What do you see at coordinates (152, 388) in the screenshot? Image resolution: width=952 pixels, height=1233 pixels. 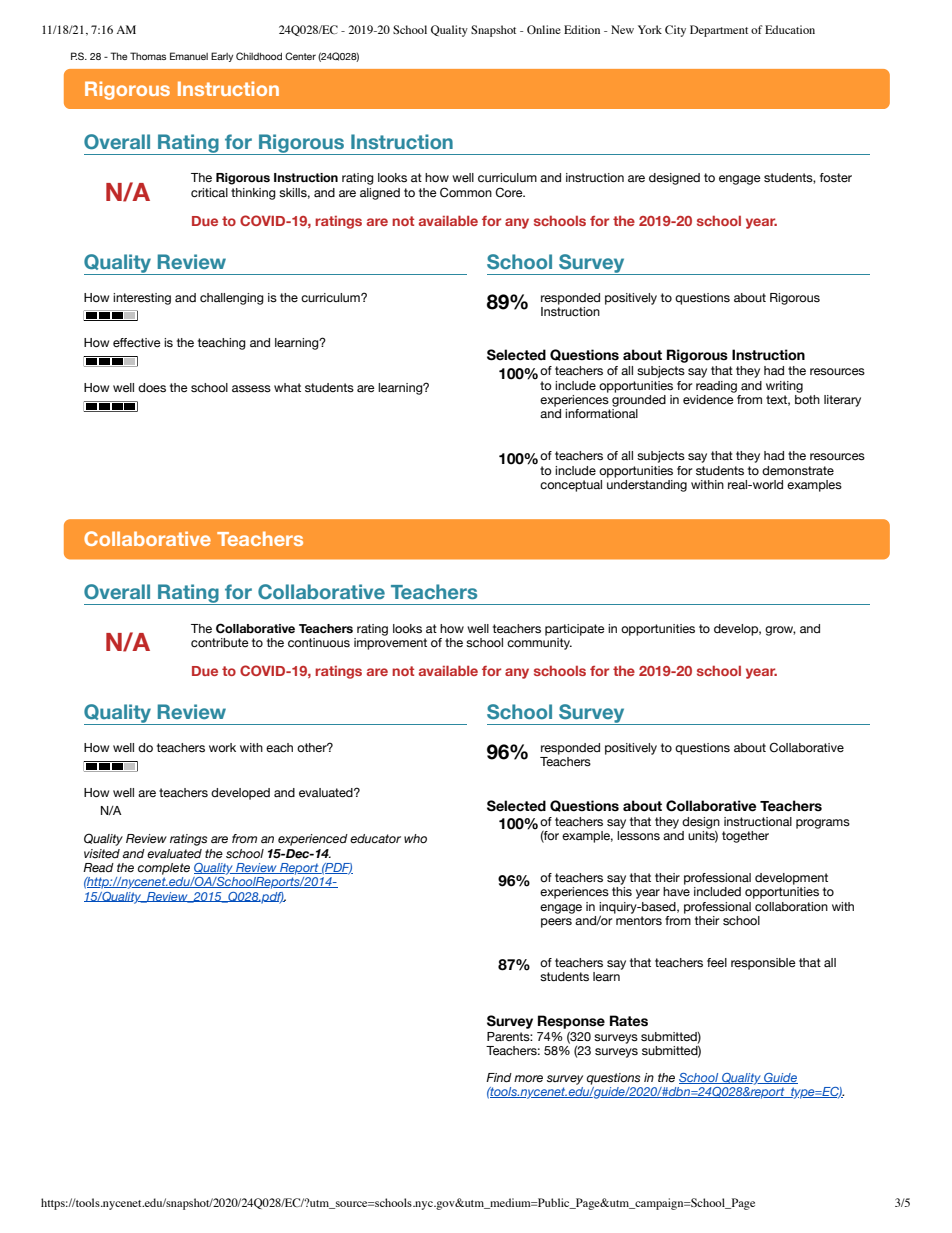 I see `does` at bounding box center [152, 388].
